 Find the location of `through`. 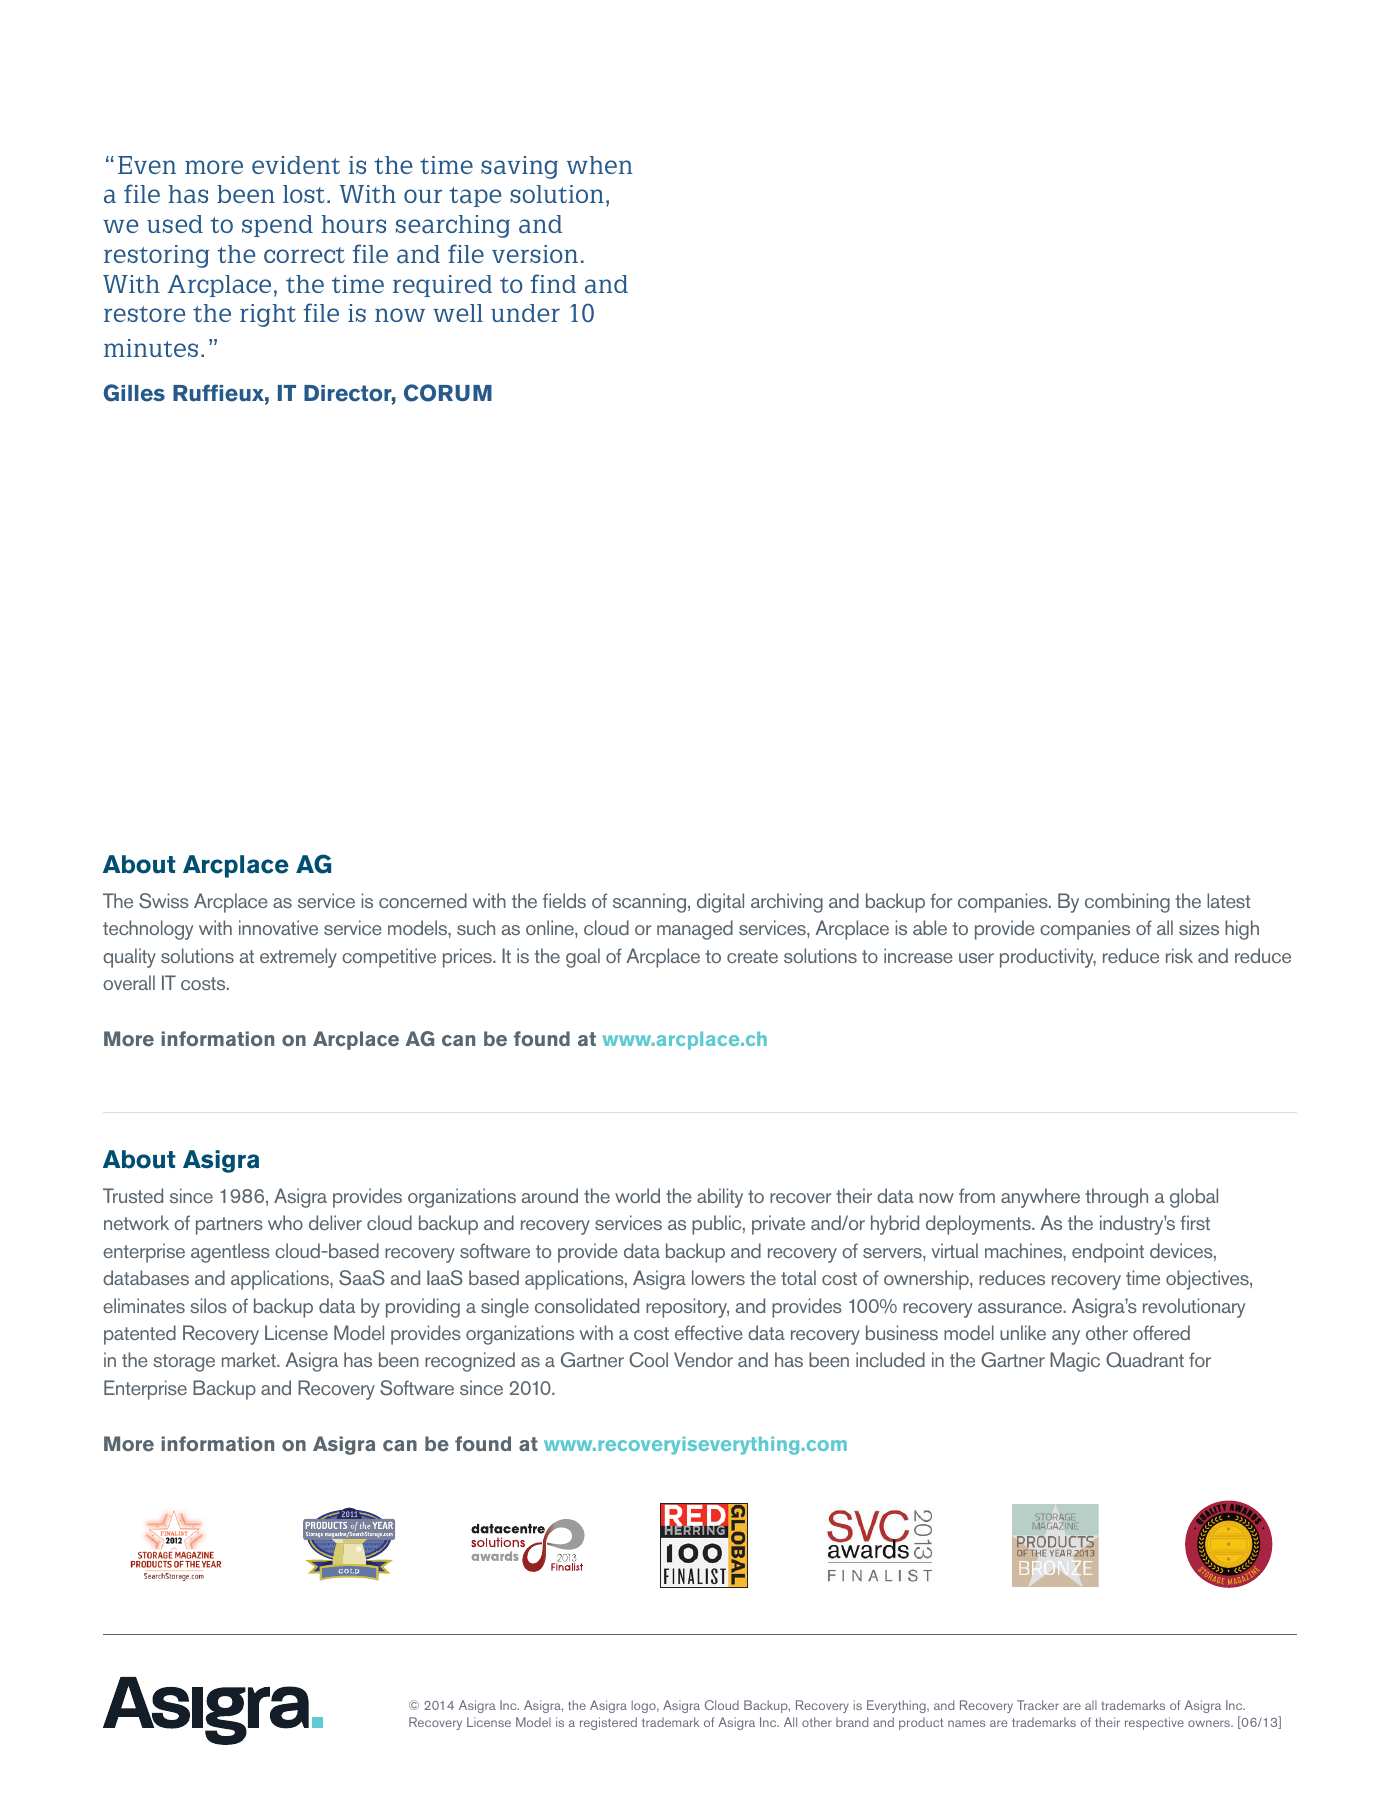

through is located at coordinates (1117, 1198).
